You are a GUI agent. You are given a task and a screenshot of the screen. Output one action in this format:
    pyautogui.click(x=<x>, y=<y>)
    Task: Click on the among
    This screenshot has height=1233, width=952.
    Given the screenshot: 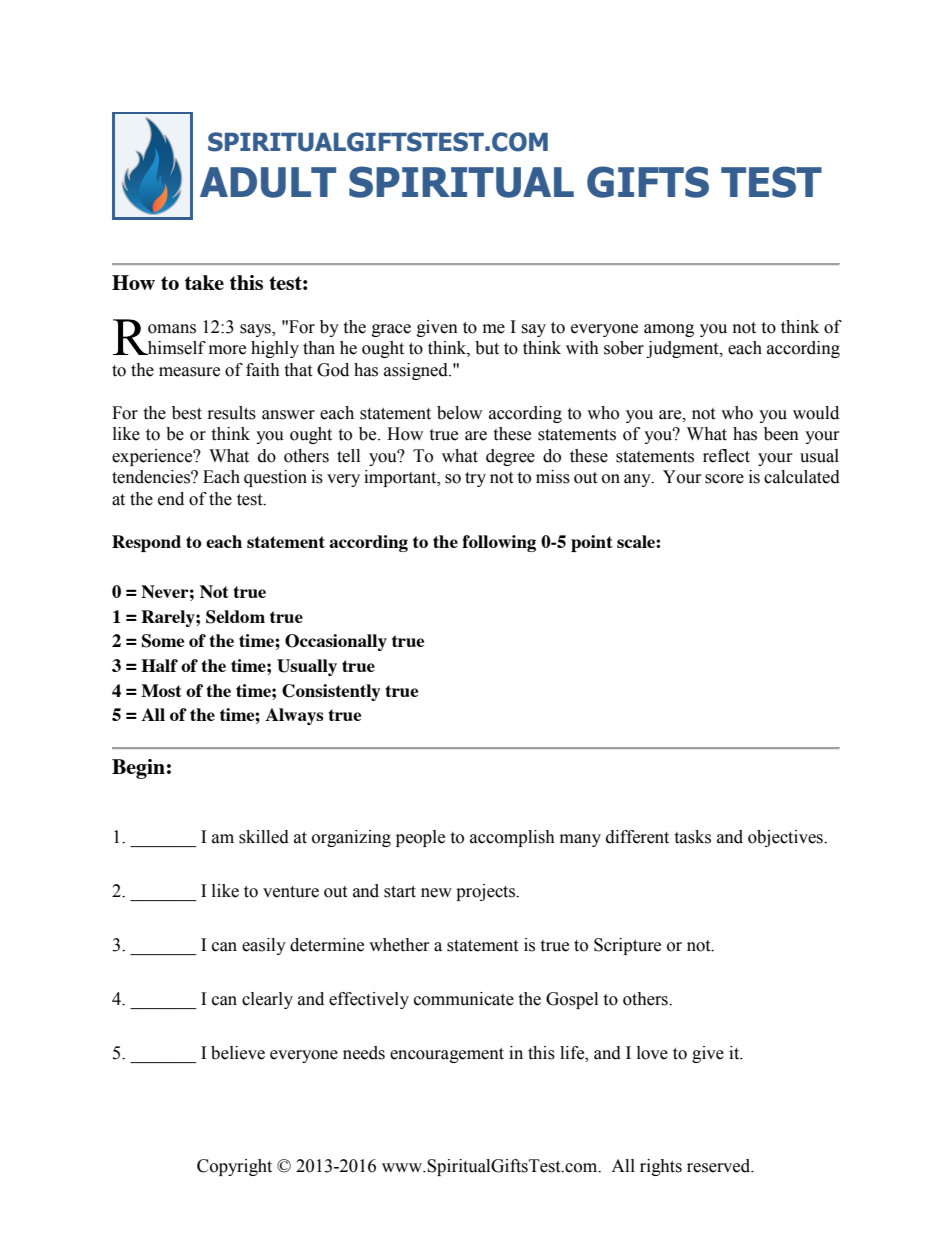 What is the action you would take?
    pyautogui.click(x=669, y=330)
